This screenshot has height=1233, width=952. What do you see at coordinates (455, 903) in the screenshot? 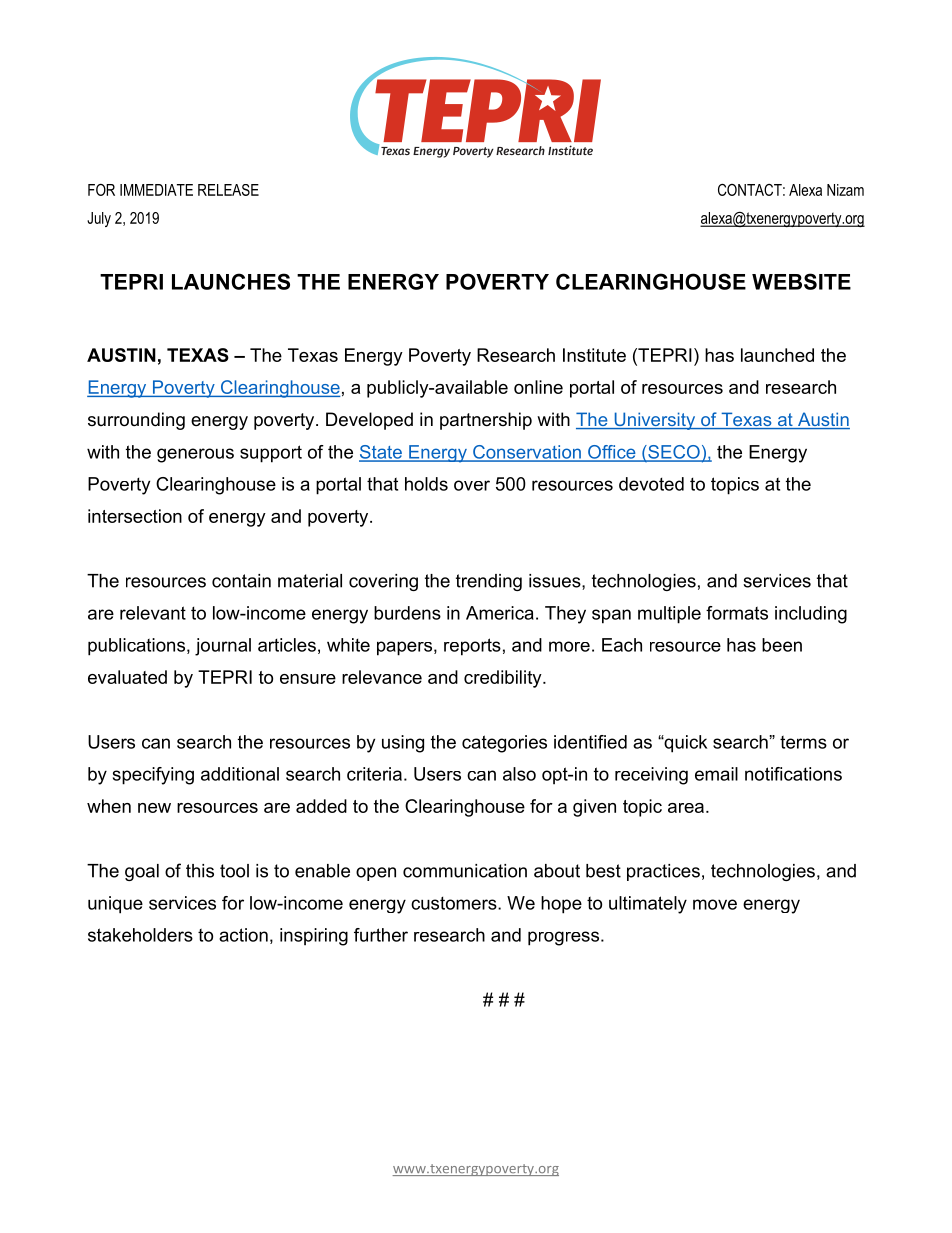
I see `customers` at bounding box center [455, 903].
